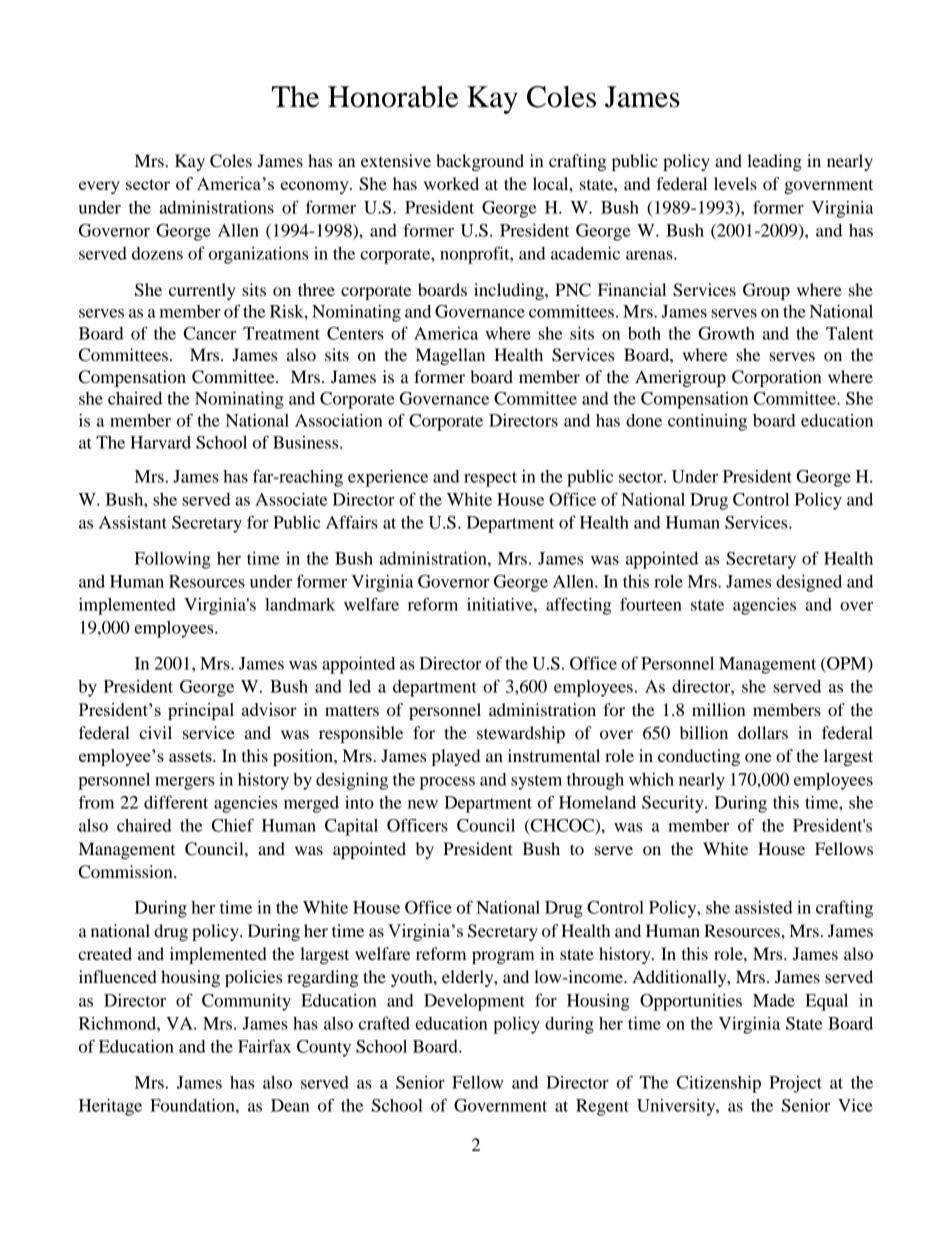 This screenshot has height=1233, width=952. I want to click on Harvard, so click(160, 442).
